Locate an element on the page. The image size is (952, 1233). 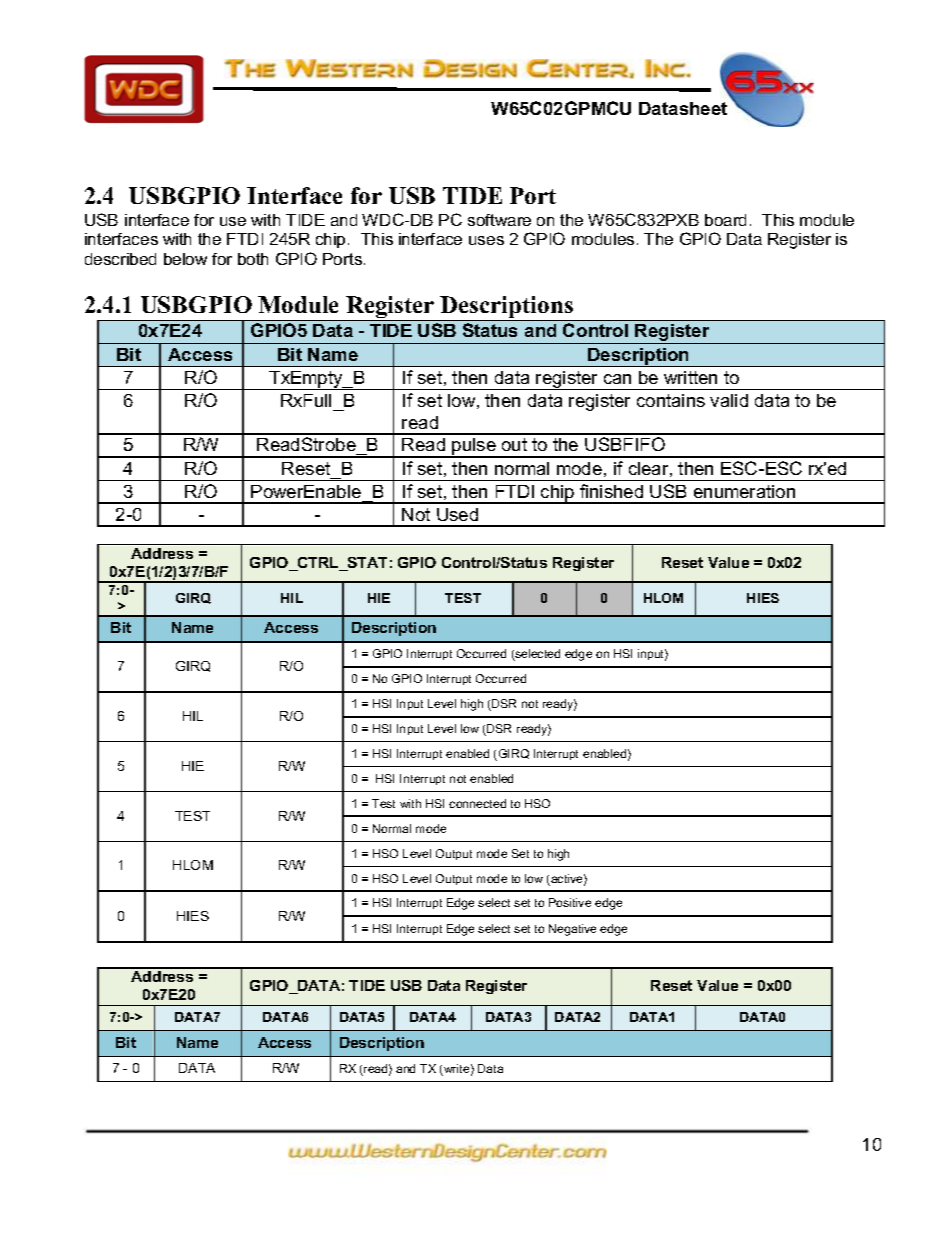
can is located at coordinates (617, 379).
